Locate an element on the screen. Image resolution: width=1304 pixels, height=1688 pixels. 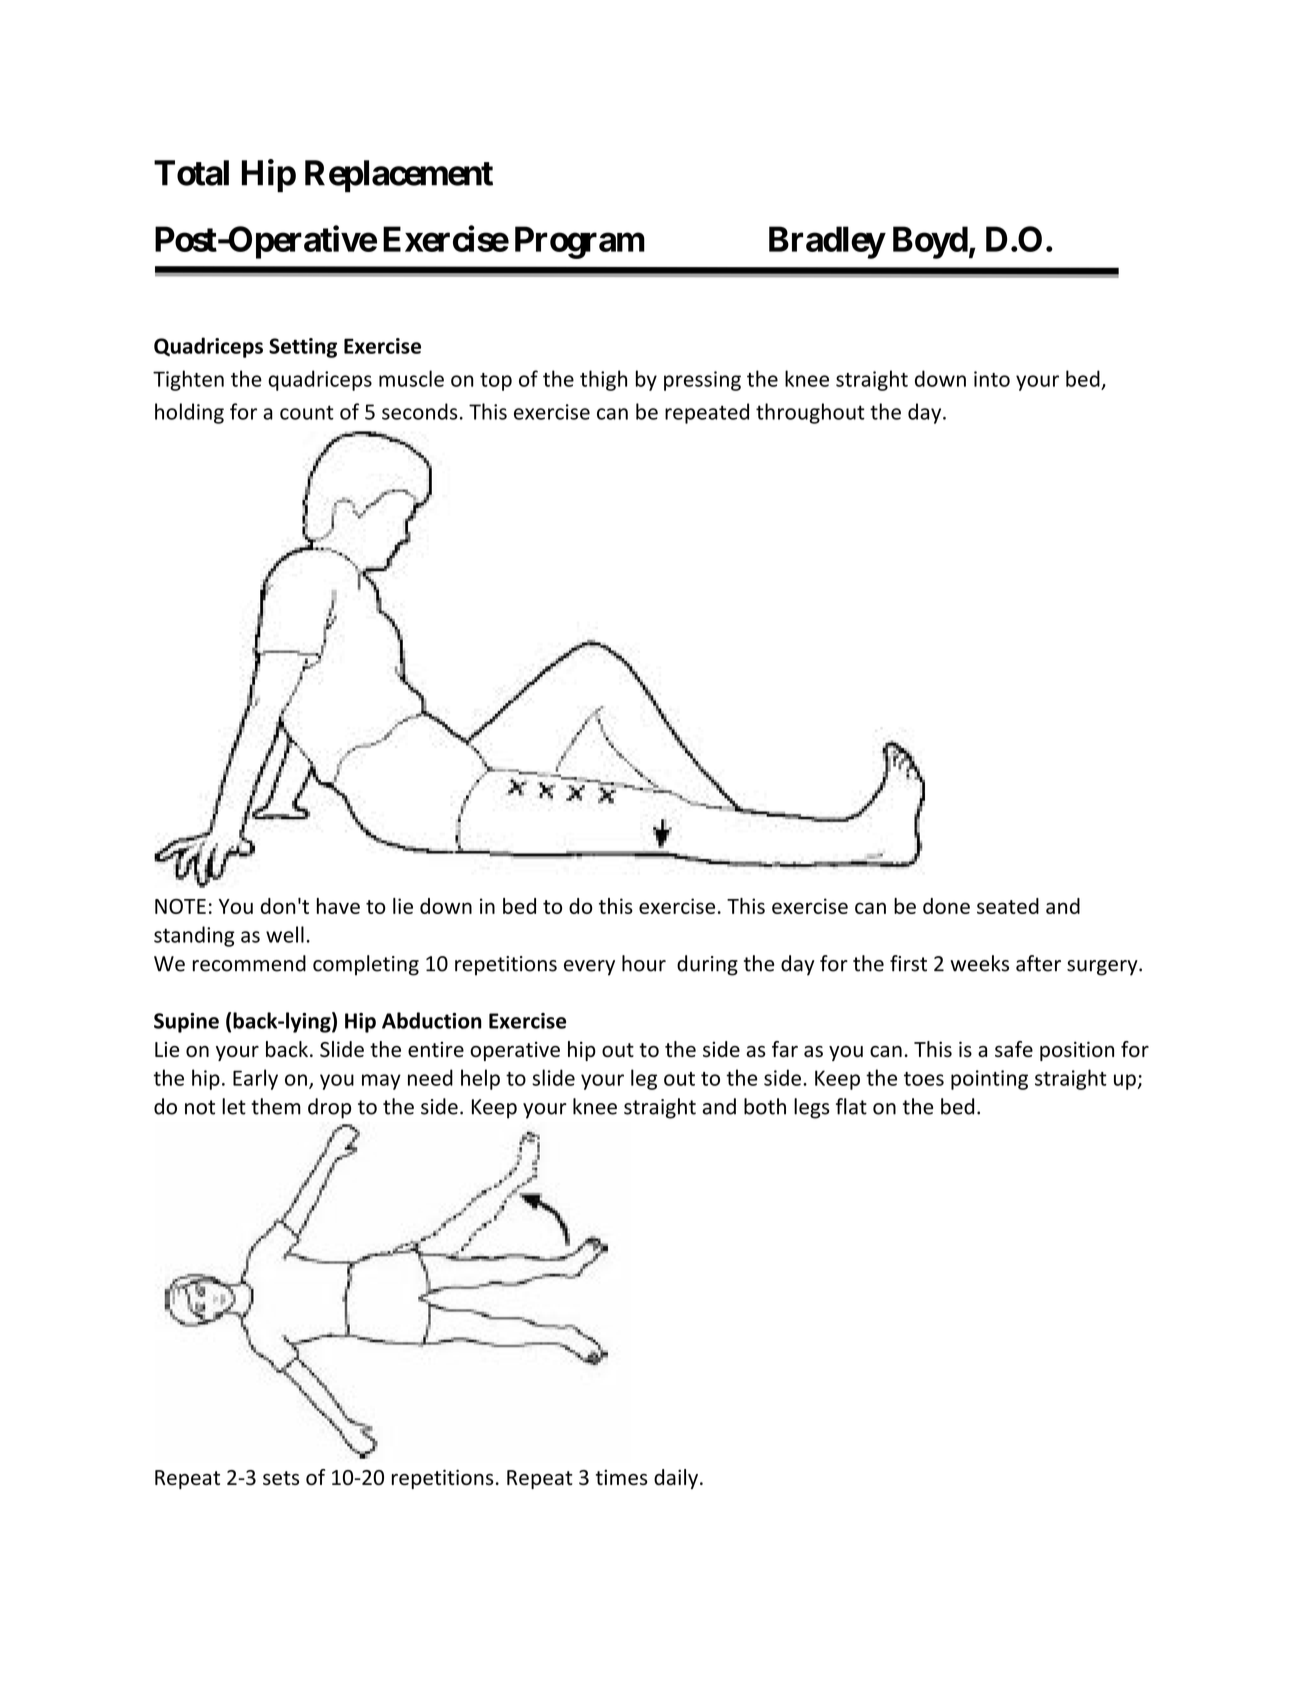
Bradley is located at coordinates (827, 242).
